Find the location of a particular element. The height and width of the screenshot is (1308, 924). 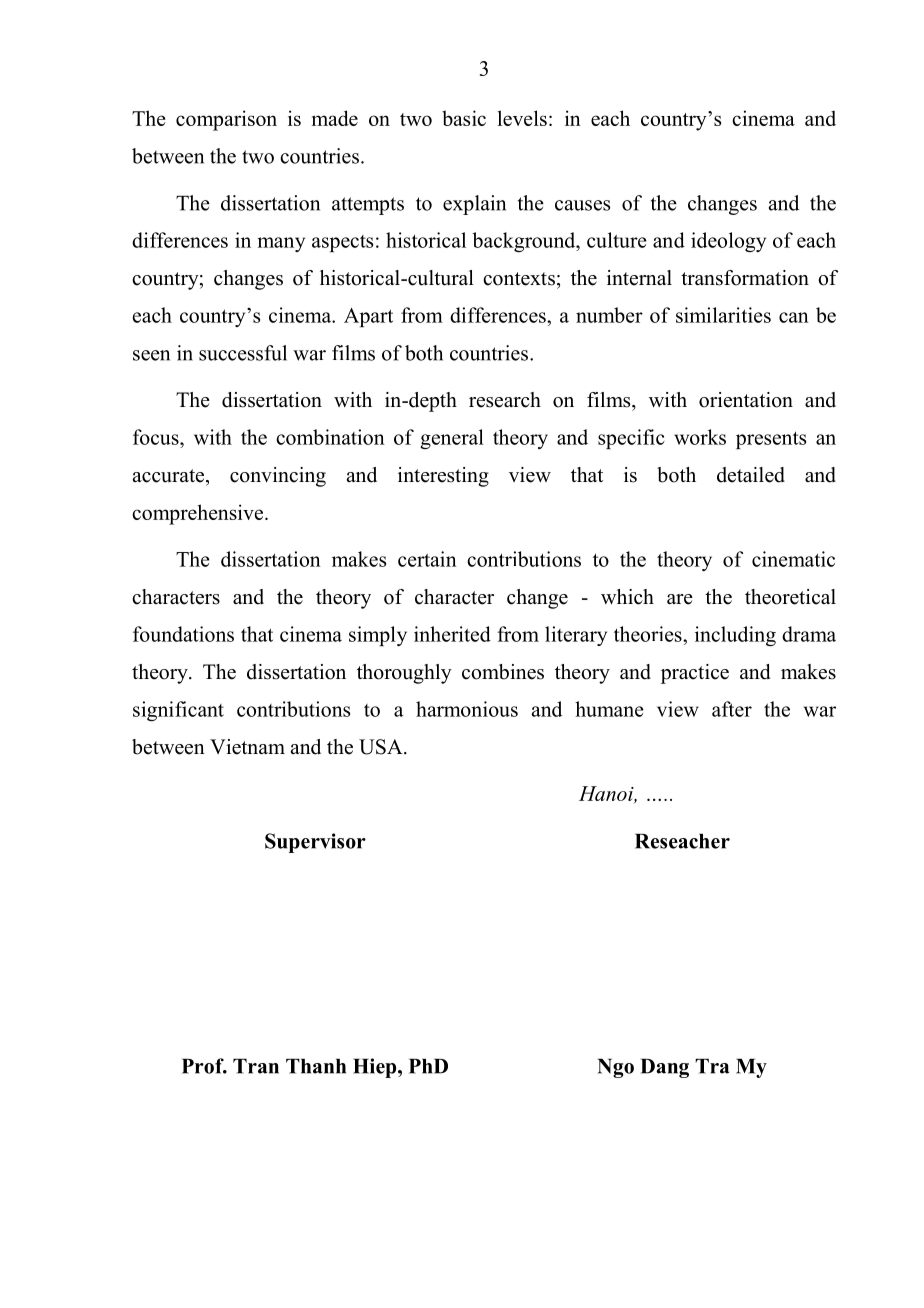

works is located at coordinates (700, 437).
